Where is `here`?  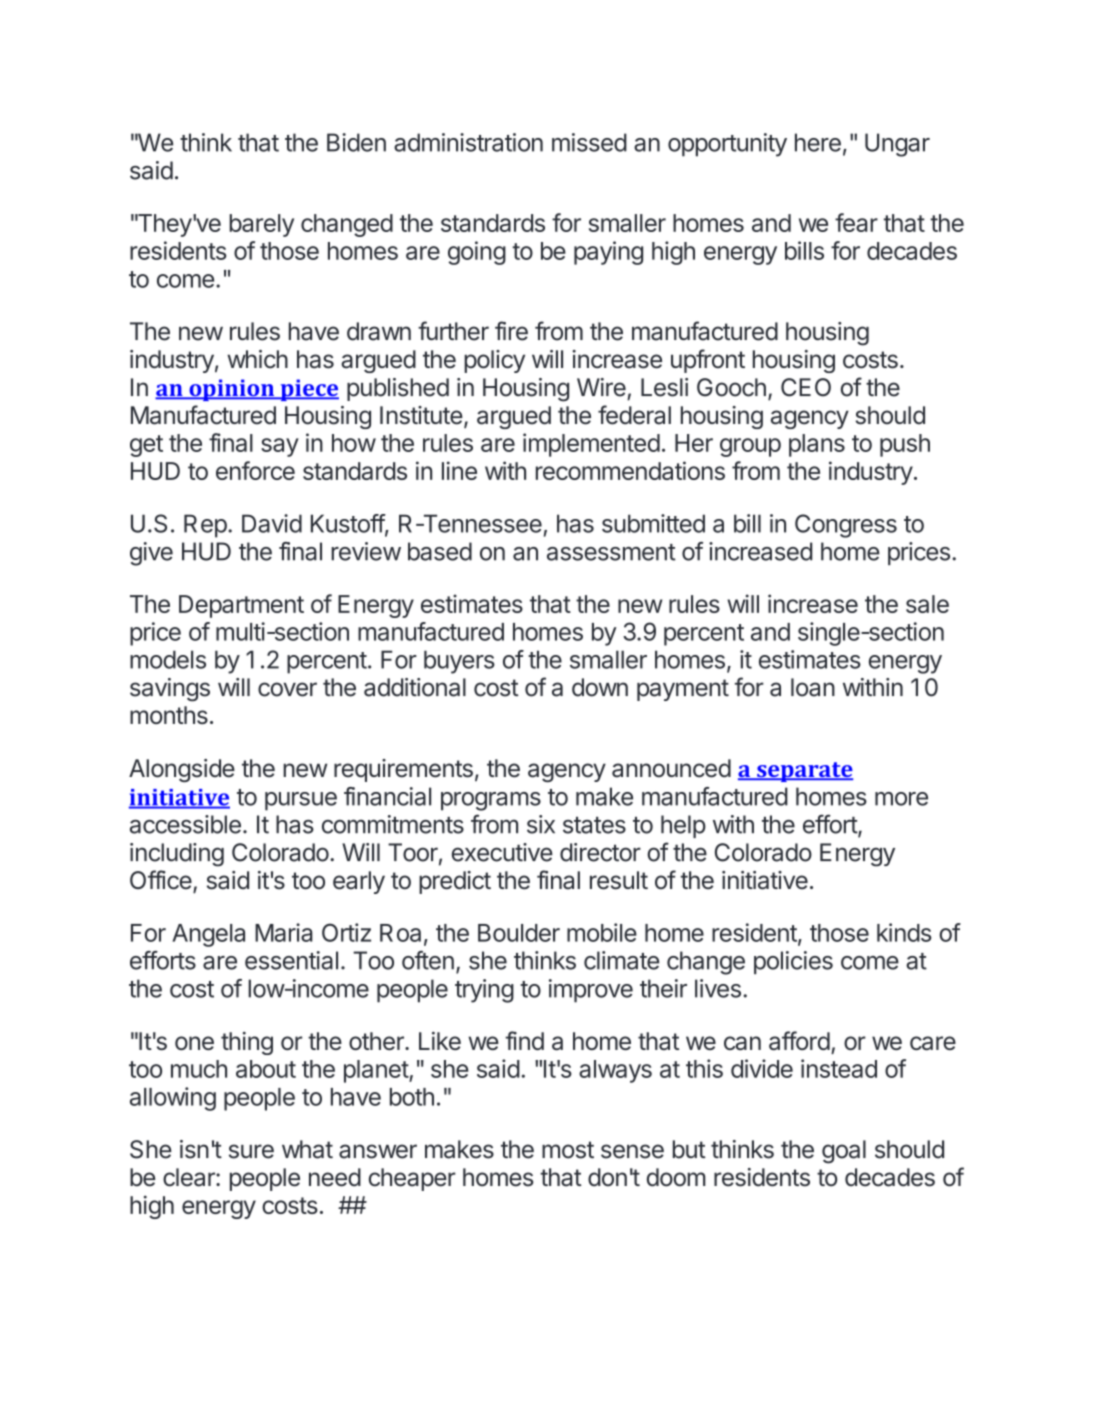 here is located at coordinates (818, 142).
